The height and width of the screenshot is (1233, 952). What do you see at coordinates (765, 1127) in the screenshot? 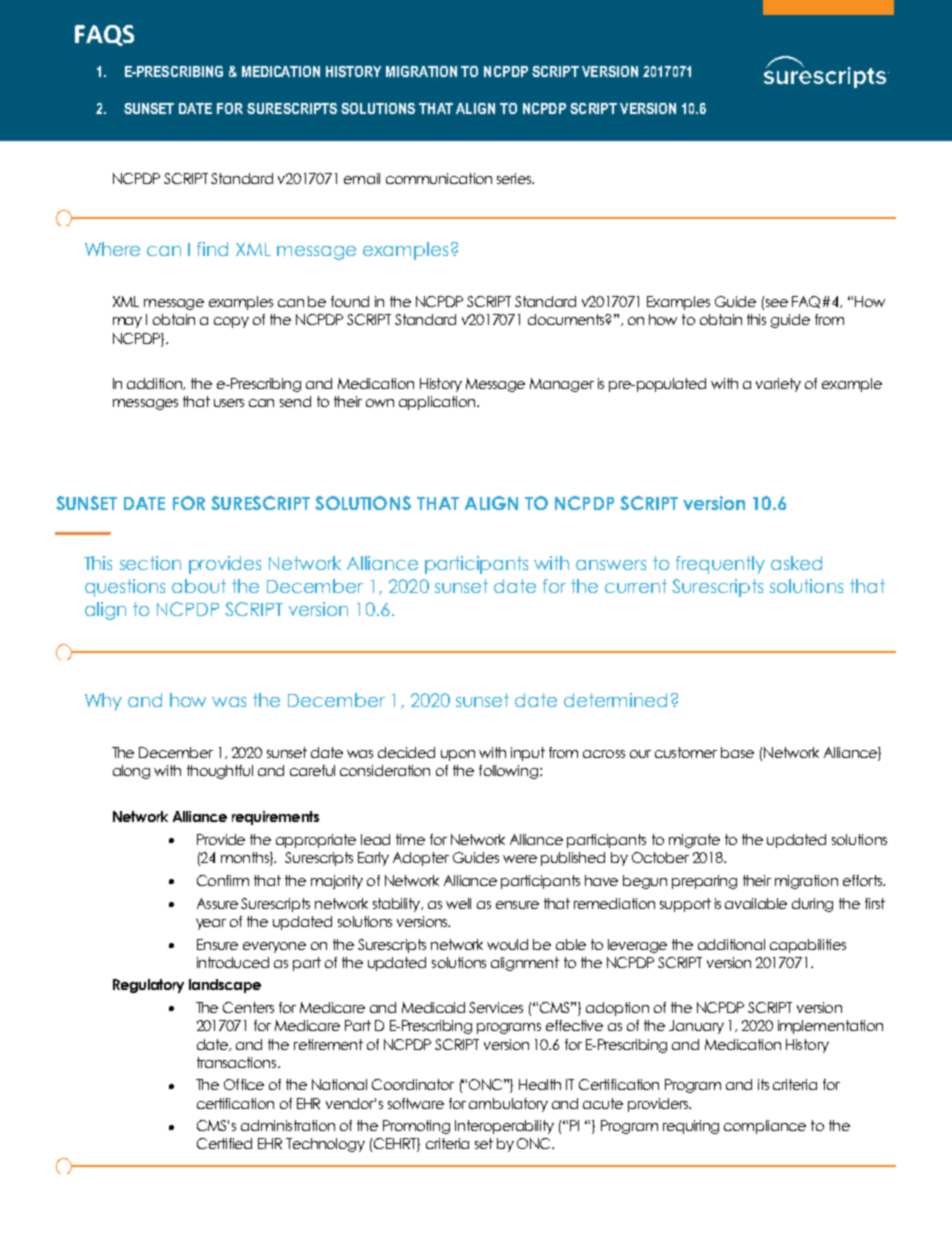
I see `compliance` at bounding box center [765, 1127].
